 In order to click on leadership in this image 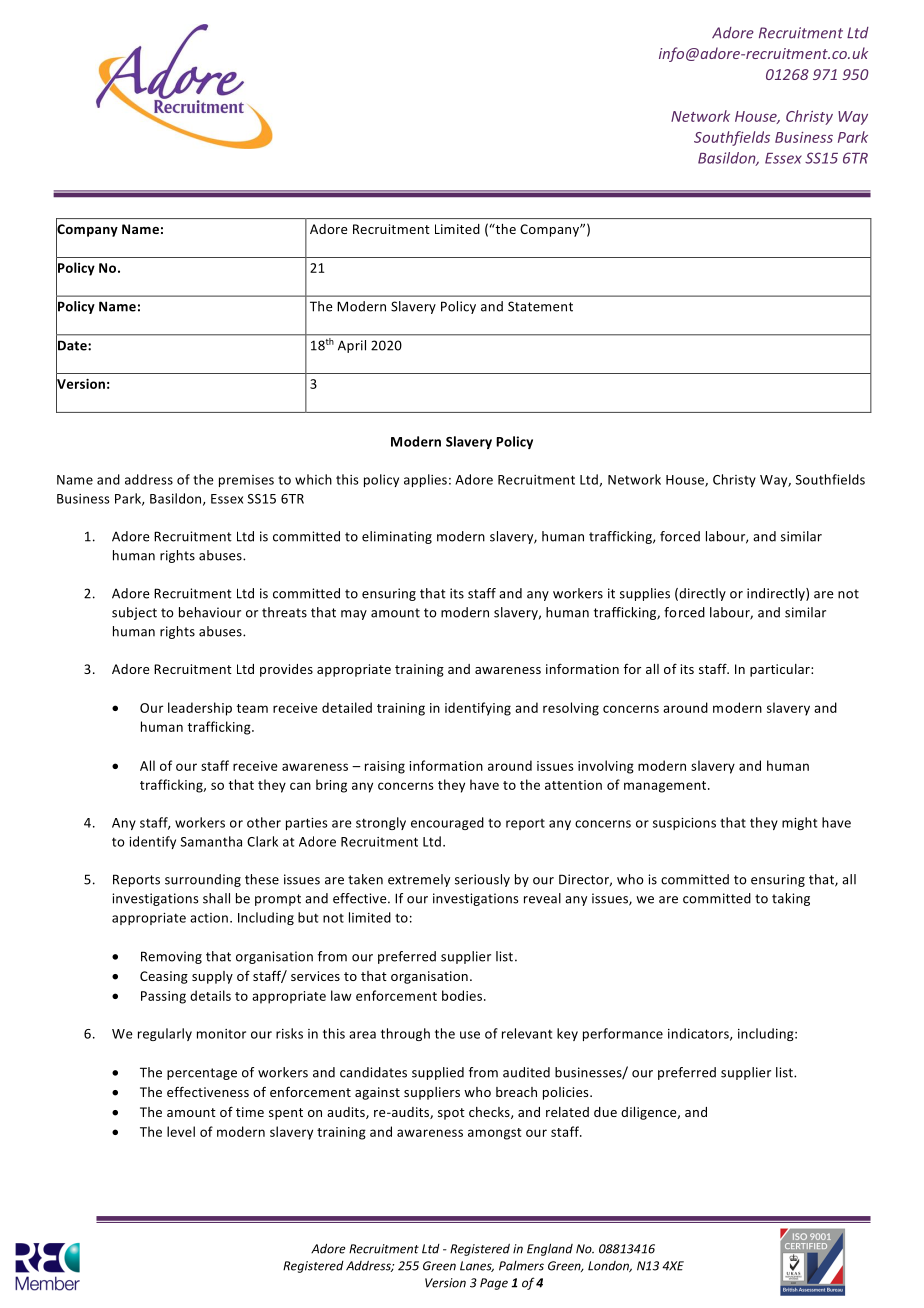, I will do `click(200, 709)`.
